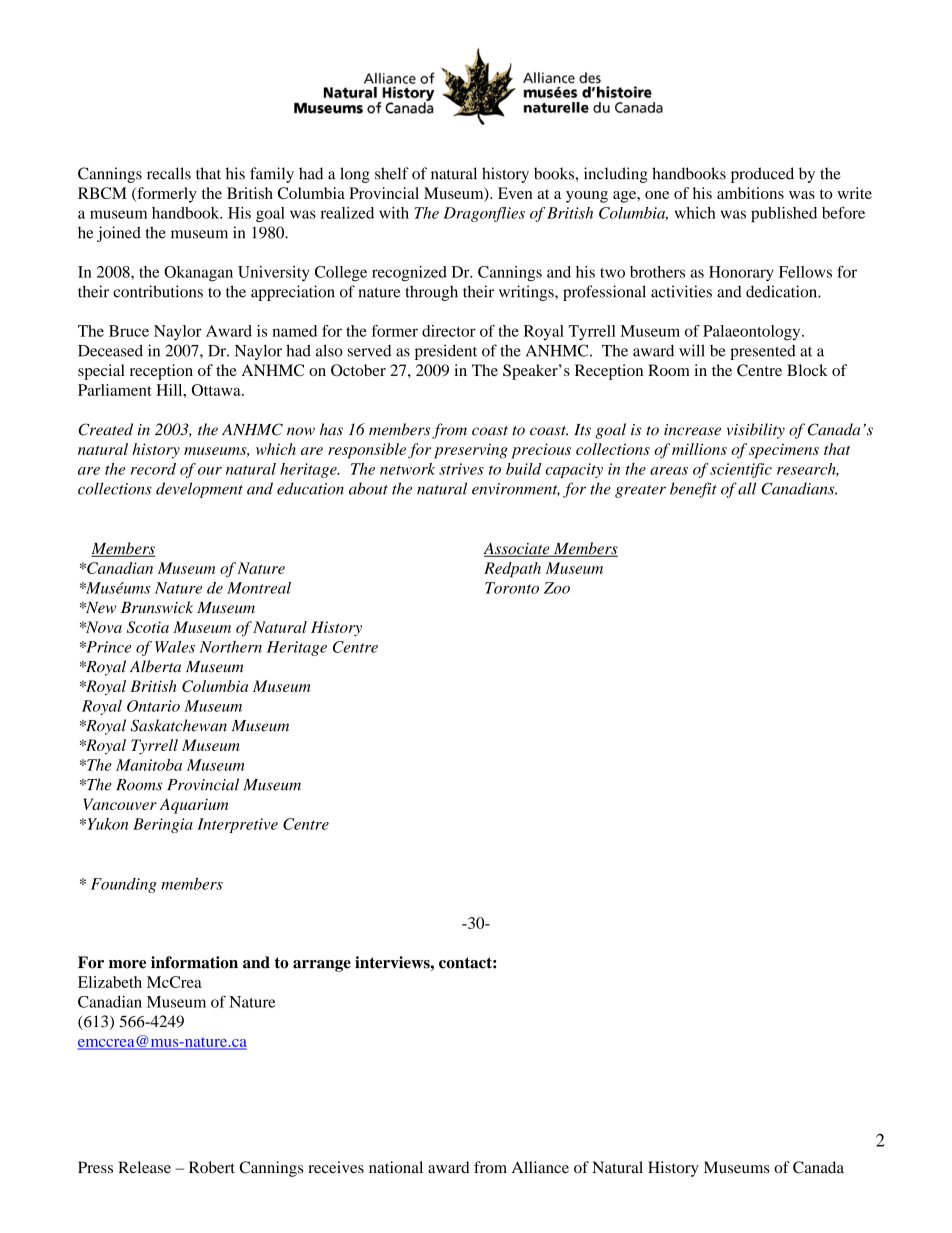  What do you see at coordinates (210, 471) in the screenshot?
I see `our` at bounding box center [210, 471].
